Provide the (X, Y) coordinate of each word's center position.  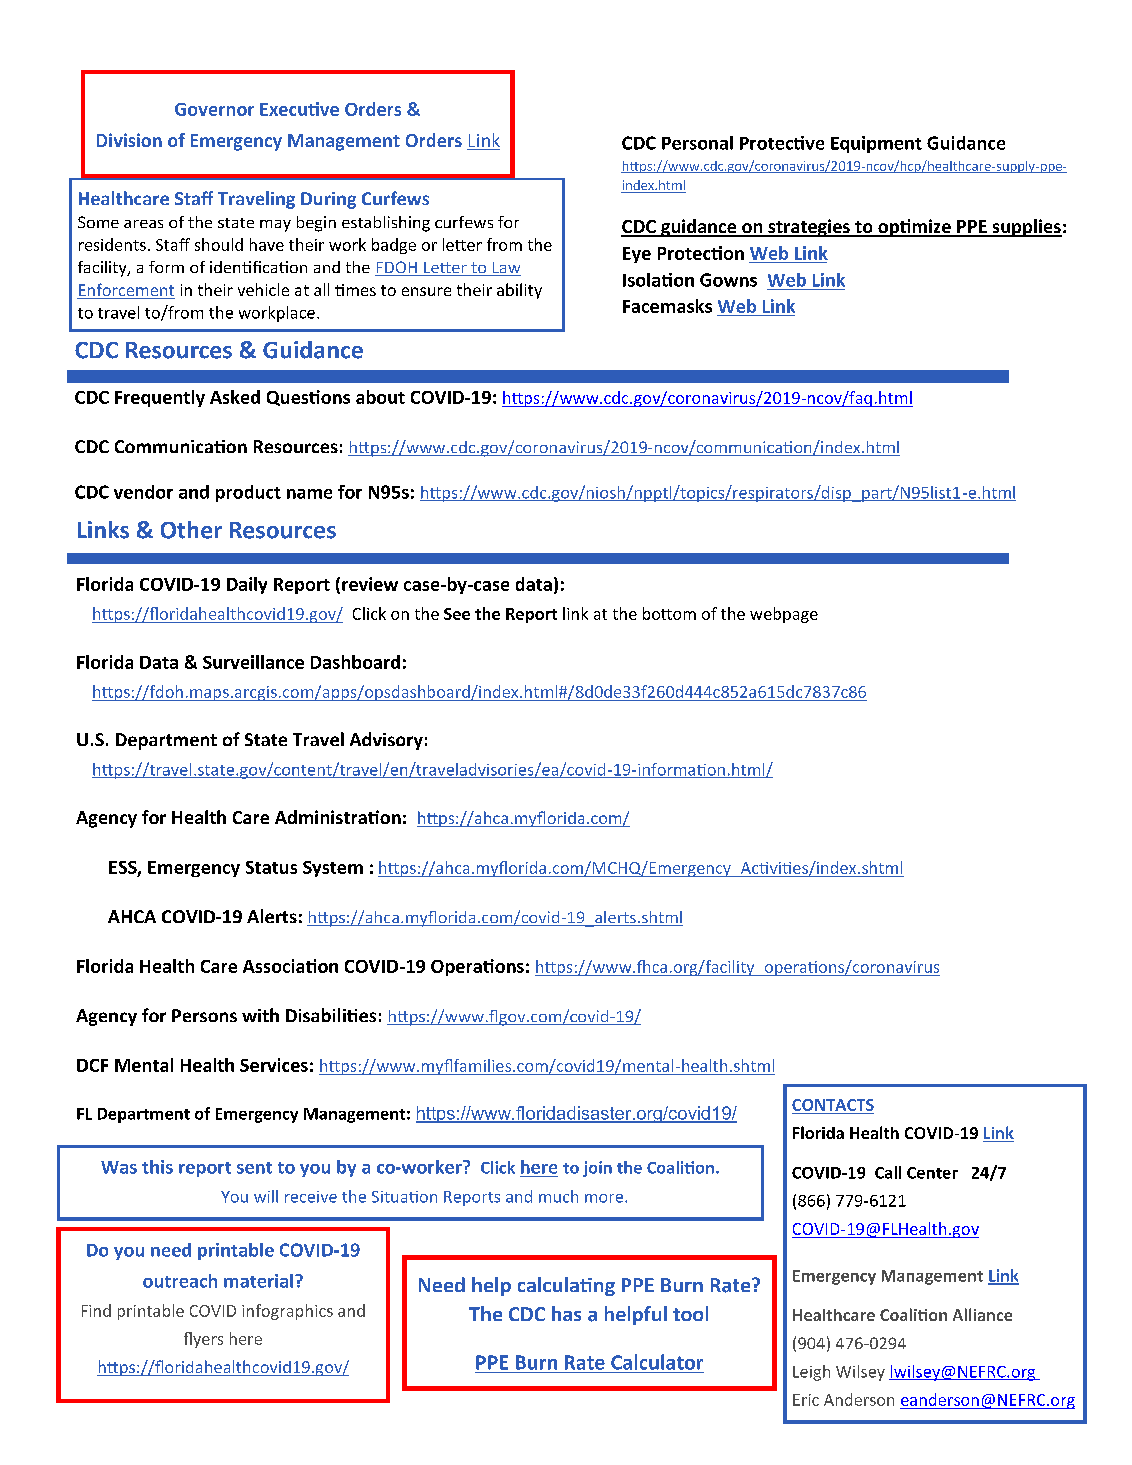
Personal (697, 143)
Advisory (386, 741)
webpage (784, 615)
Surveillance (253, 662)
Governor (214, 109)
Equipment (876, 144)
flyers (203, 1340)
